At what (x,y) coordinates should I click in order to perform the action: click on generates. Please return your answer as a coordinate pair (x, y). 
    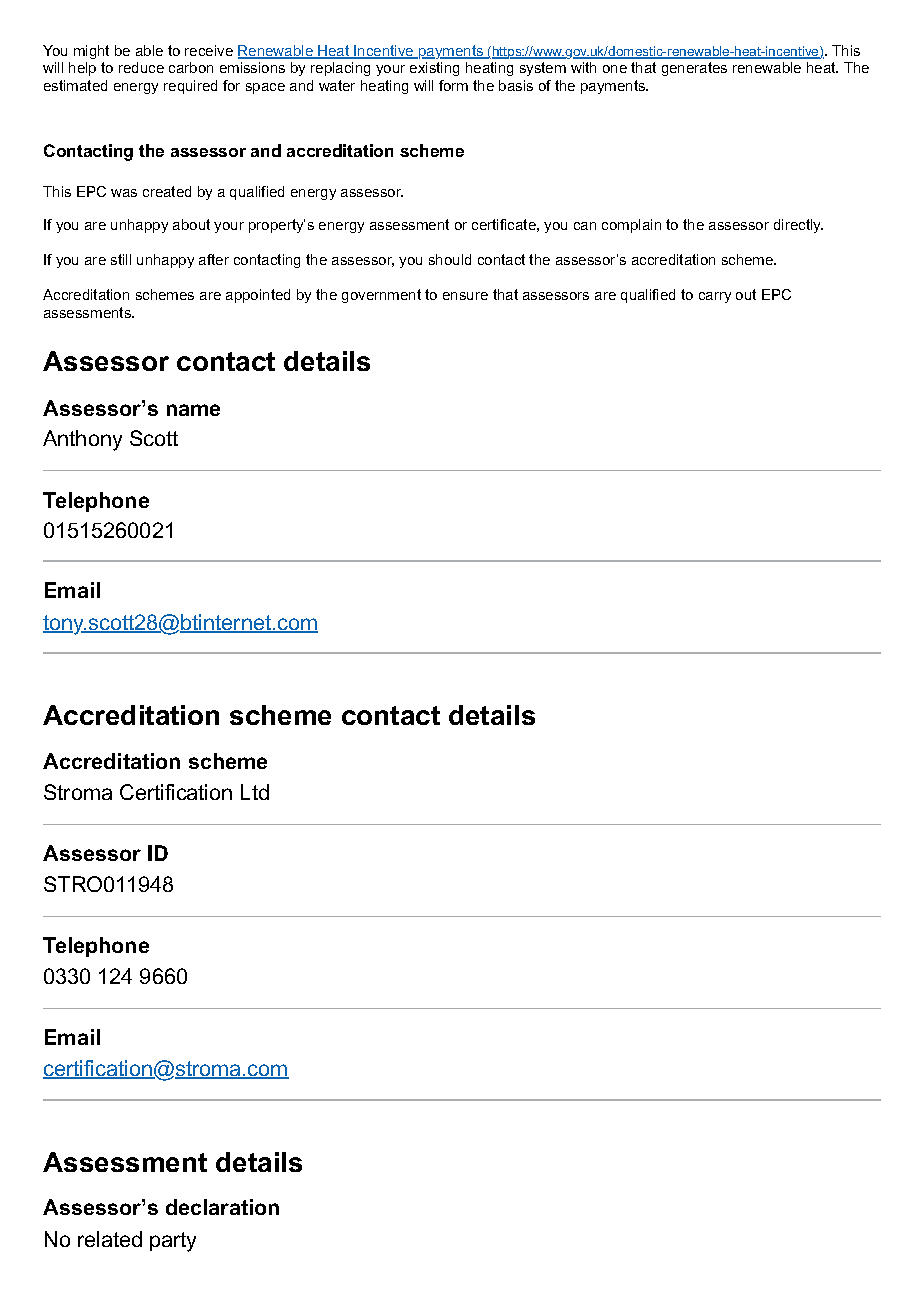
    Looking at the image, I should click on (694, 69).
